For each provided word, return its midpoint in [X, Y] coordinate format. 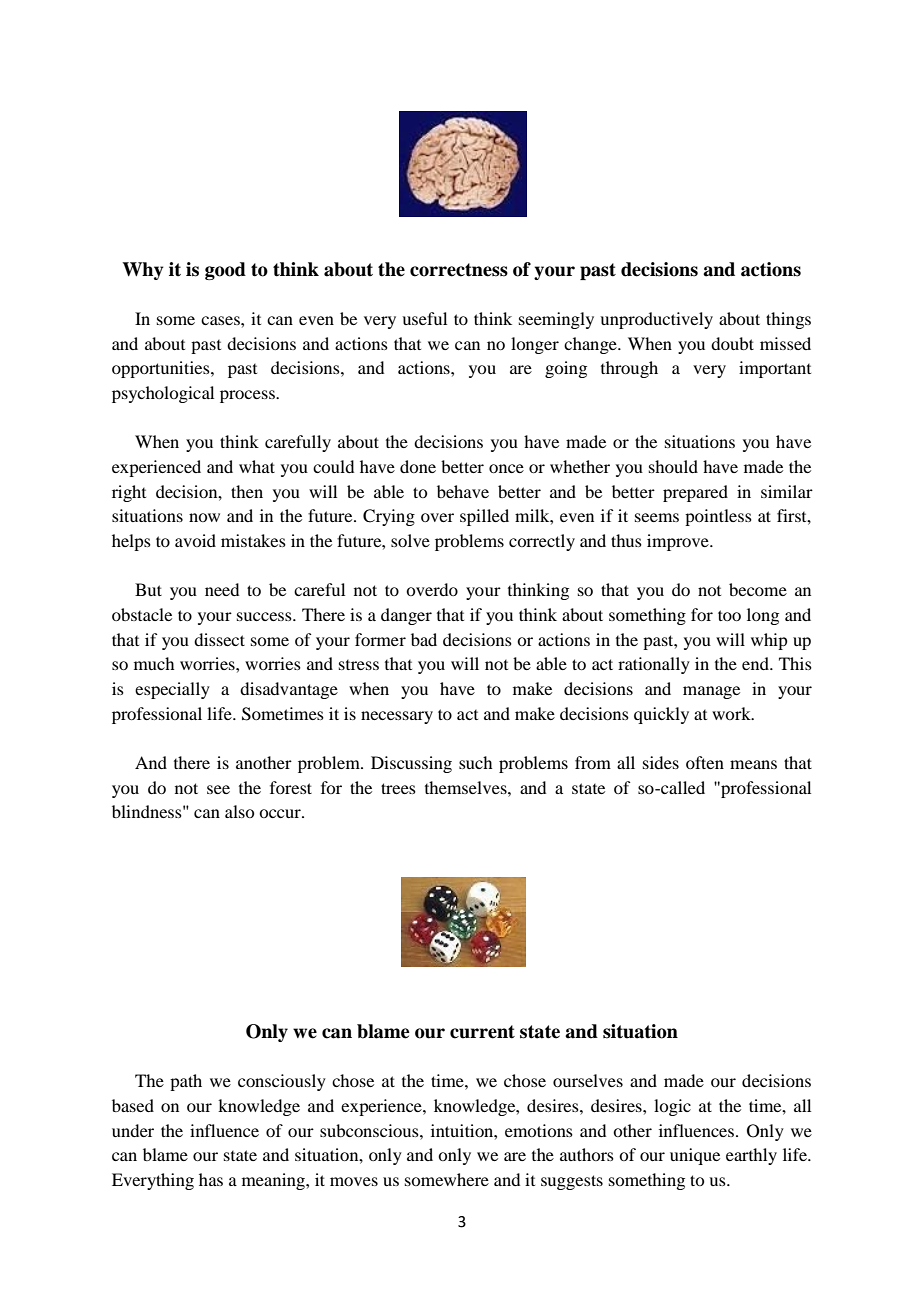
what [257, 466]
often [705, 762]
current [482, 1032]
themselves [467, 787]
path [186, 1082]
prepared [695, 493]
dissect [219, 639]
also [239, 811]
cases [221, 320]
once [506, 468]
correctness [459, 270]
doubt [732, 343]
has [211, 1179]
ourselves [588, 1080]
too [729, 615]
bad [424, 639]
